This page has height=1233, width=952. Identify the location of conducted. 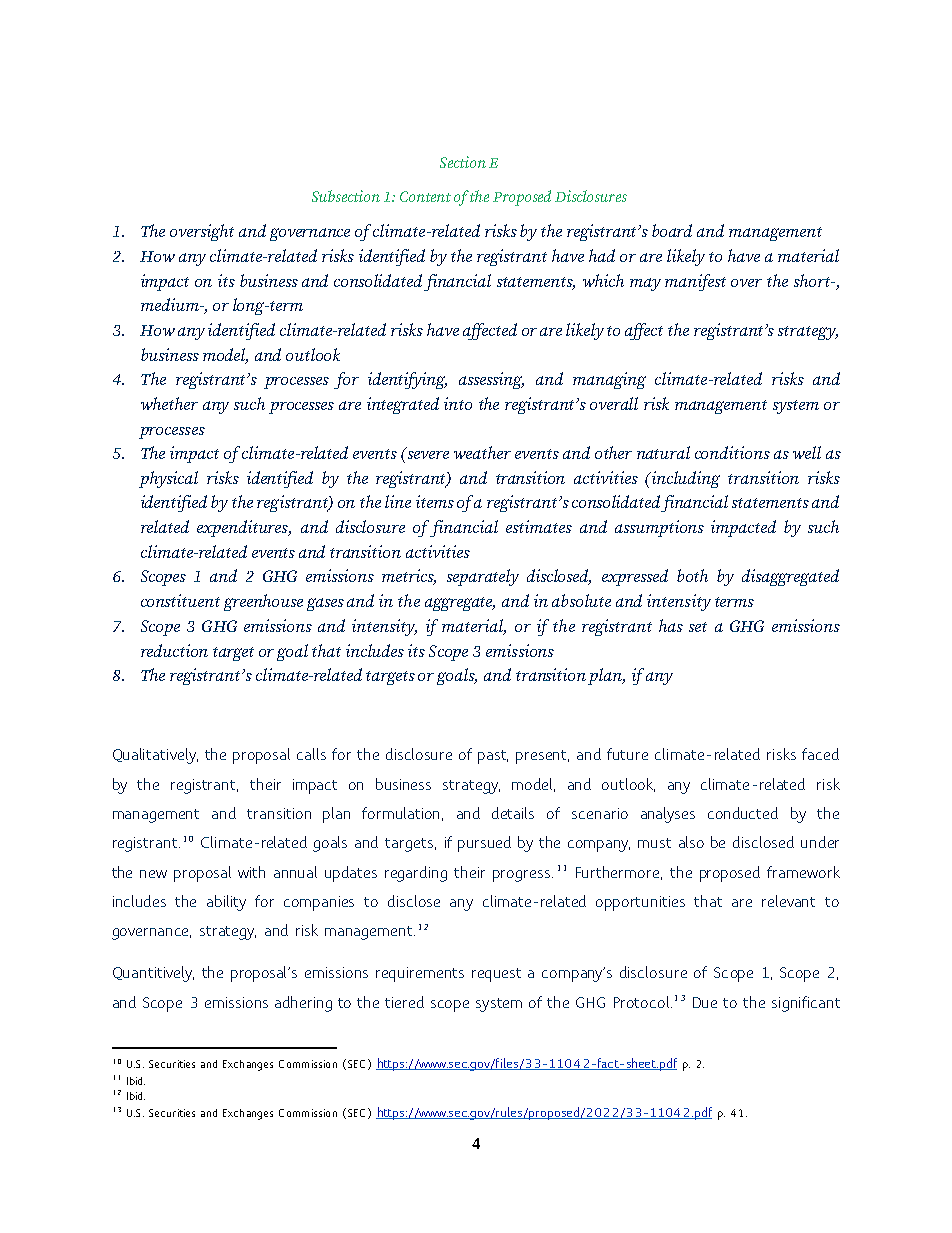
(743, 813).
